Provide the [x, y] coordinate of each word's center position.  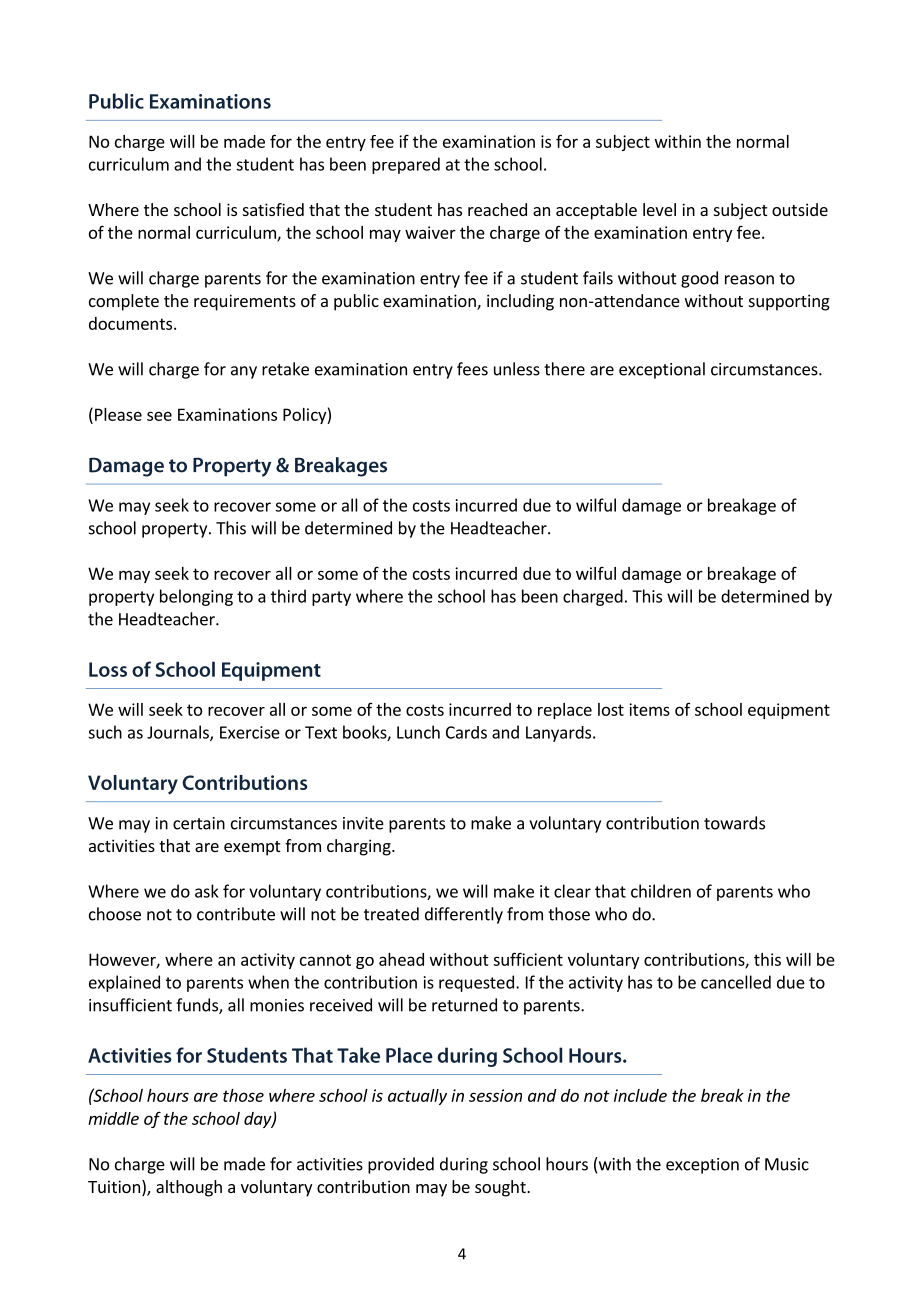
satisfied [273, 209]
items [649, 709]
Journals [179, 733]
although [189, 1188]
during [464, 1165]
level [659, 209]
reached [497, 209]
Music [787, 1164]
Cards [466, 732]
